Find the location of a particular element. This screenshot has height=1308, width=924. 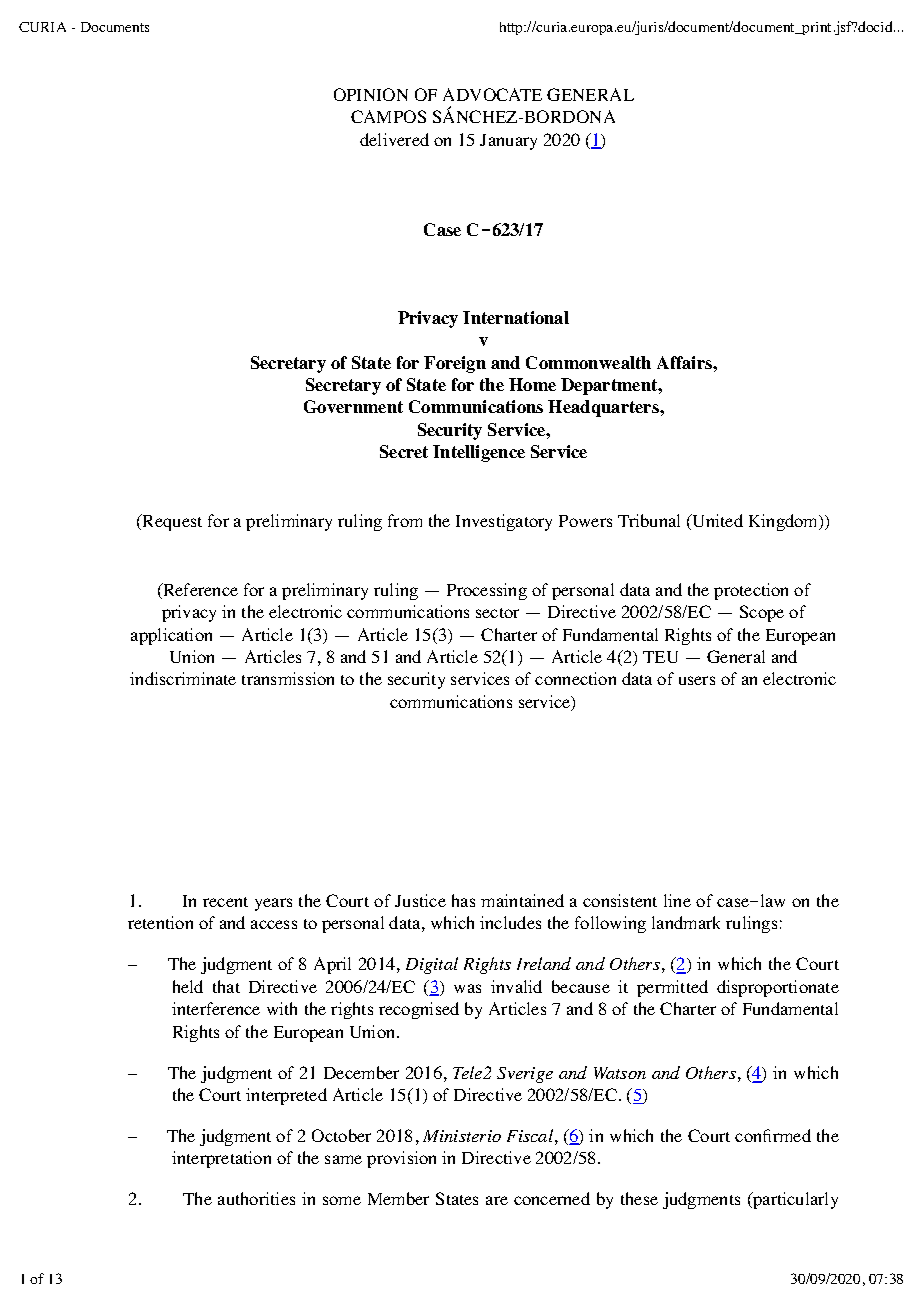

users is located at coordinates (697, 680).
